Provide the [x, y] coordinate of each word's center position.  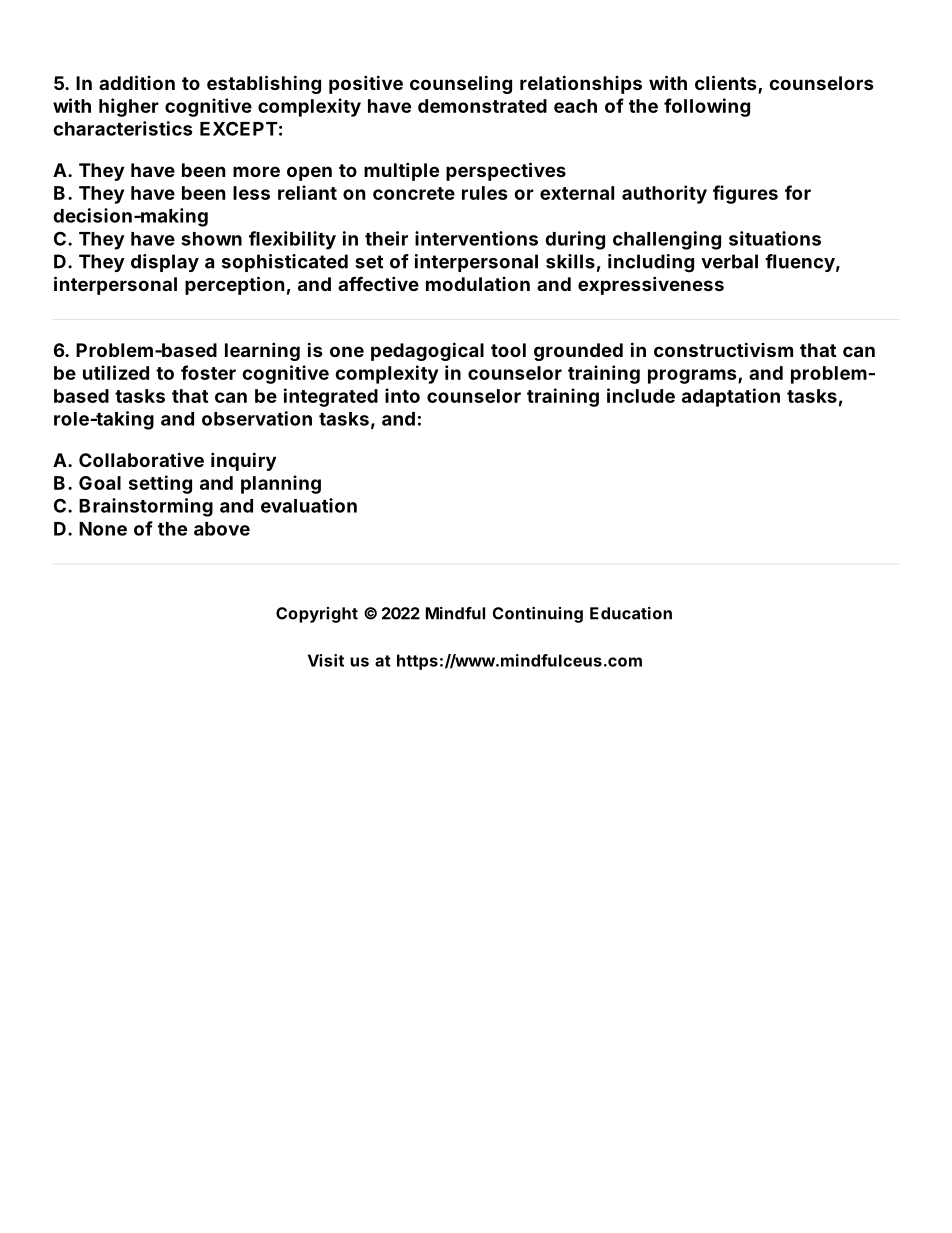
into [402, 395]
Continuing [537, 615]
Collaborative [141, 459]
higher [129, 107]
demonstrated [482, 106]
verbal [729, 261]
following [707, 107]
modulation [478, 284]
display [165, 263]
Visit [326, 660]
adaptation [731, 397]
